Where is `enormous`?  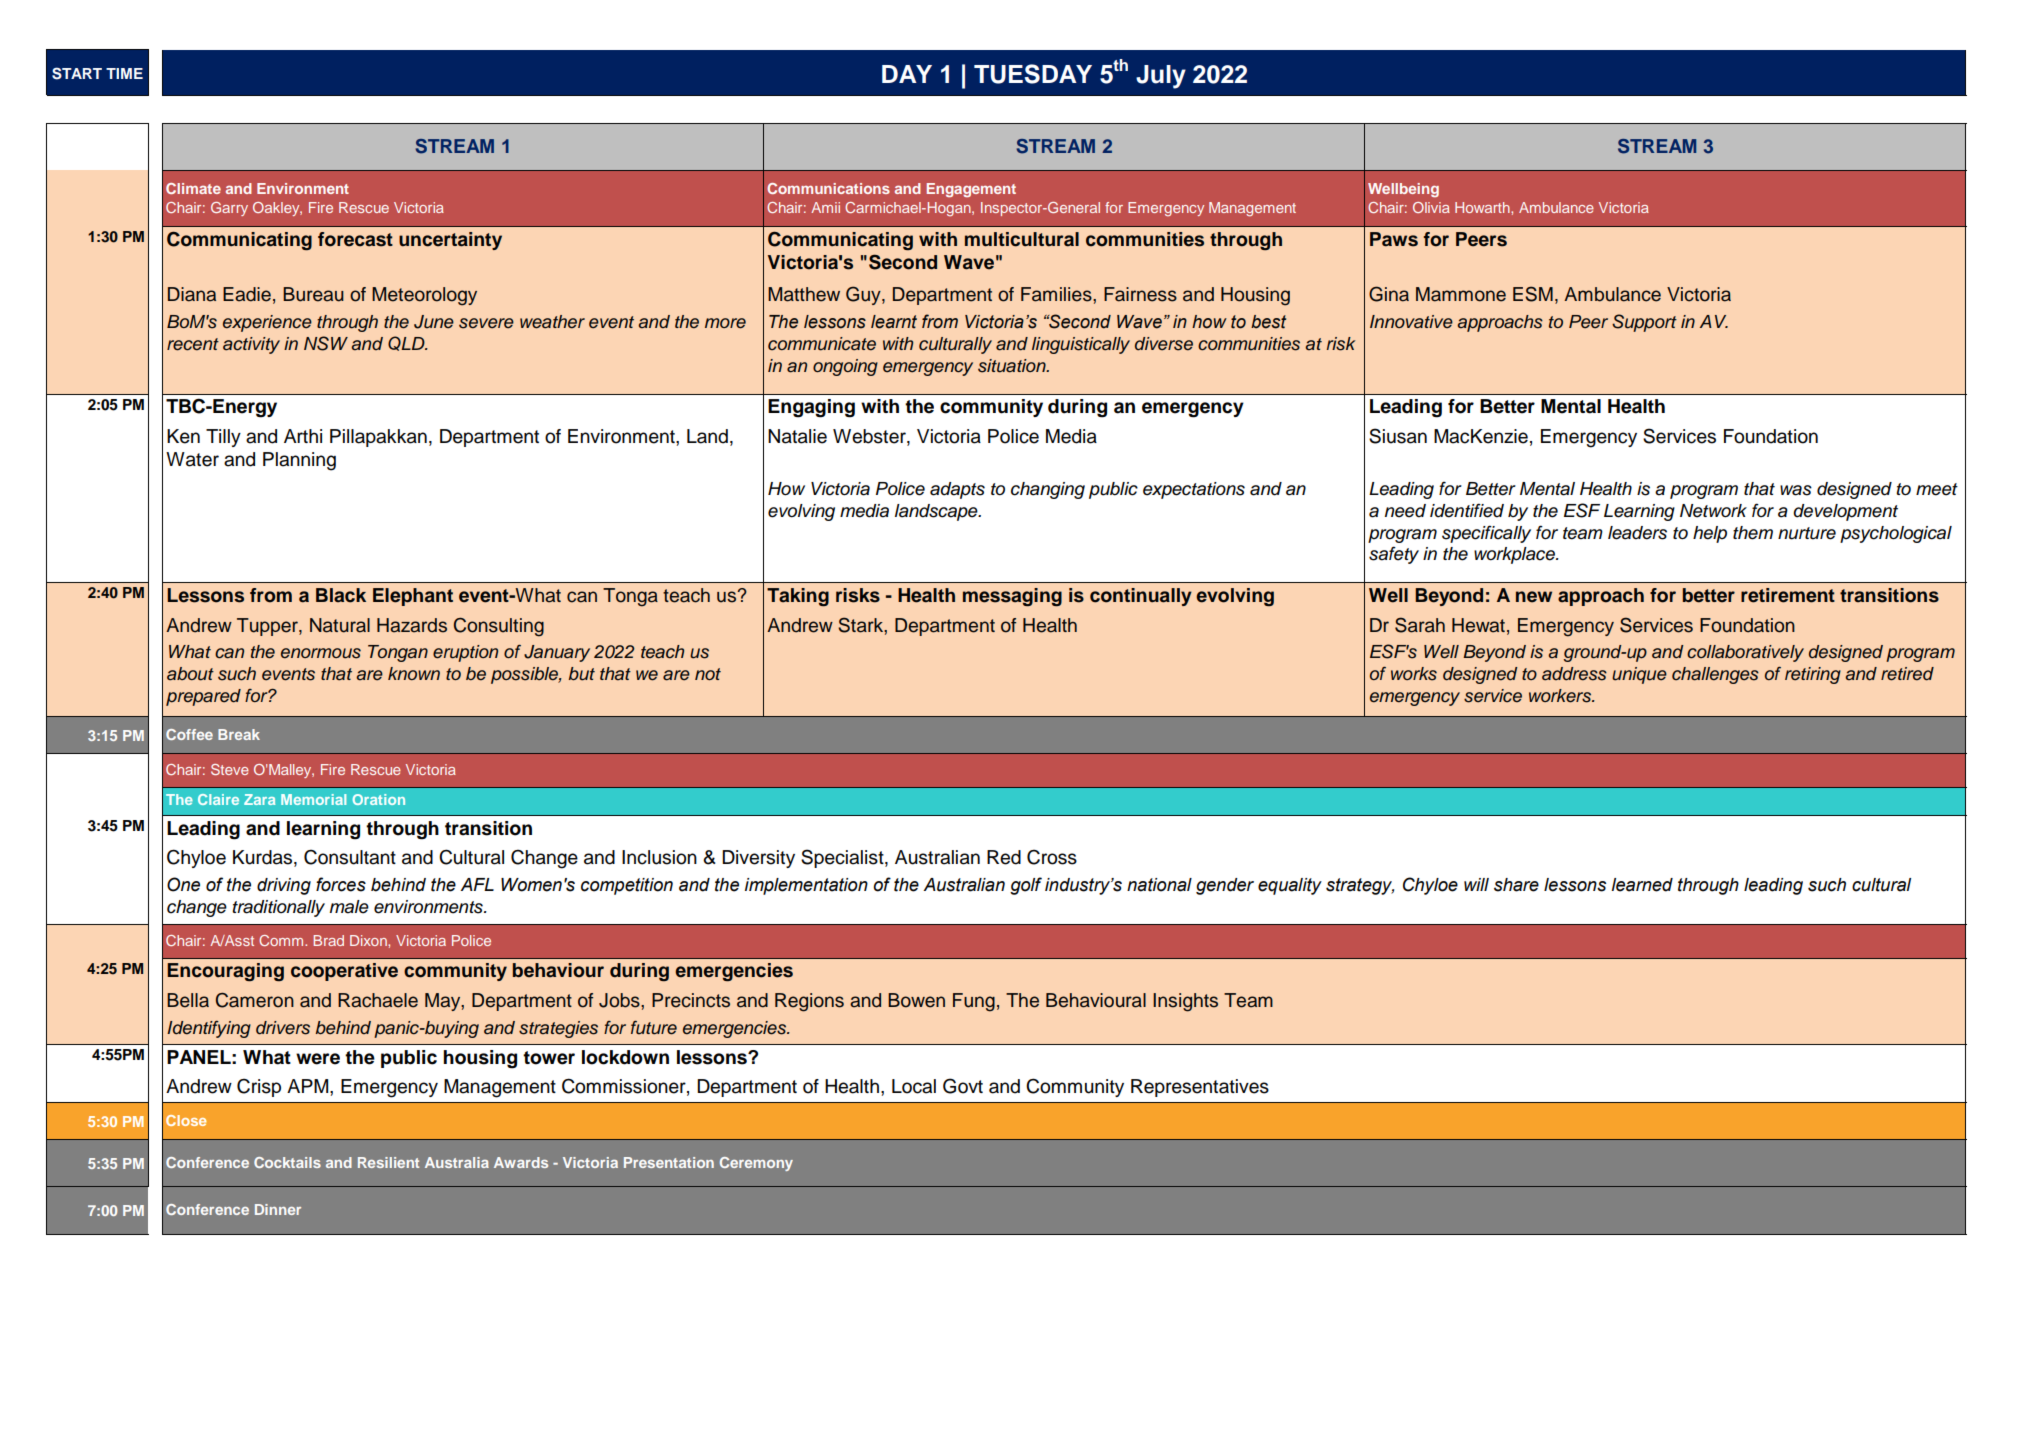
enormous is located at coordinates (321, 653).
